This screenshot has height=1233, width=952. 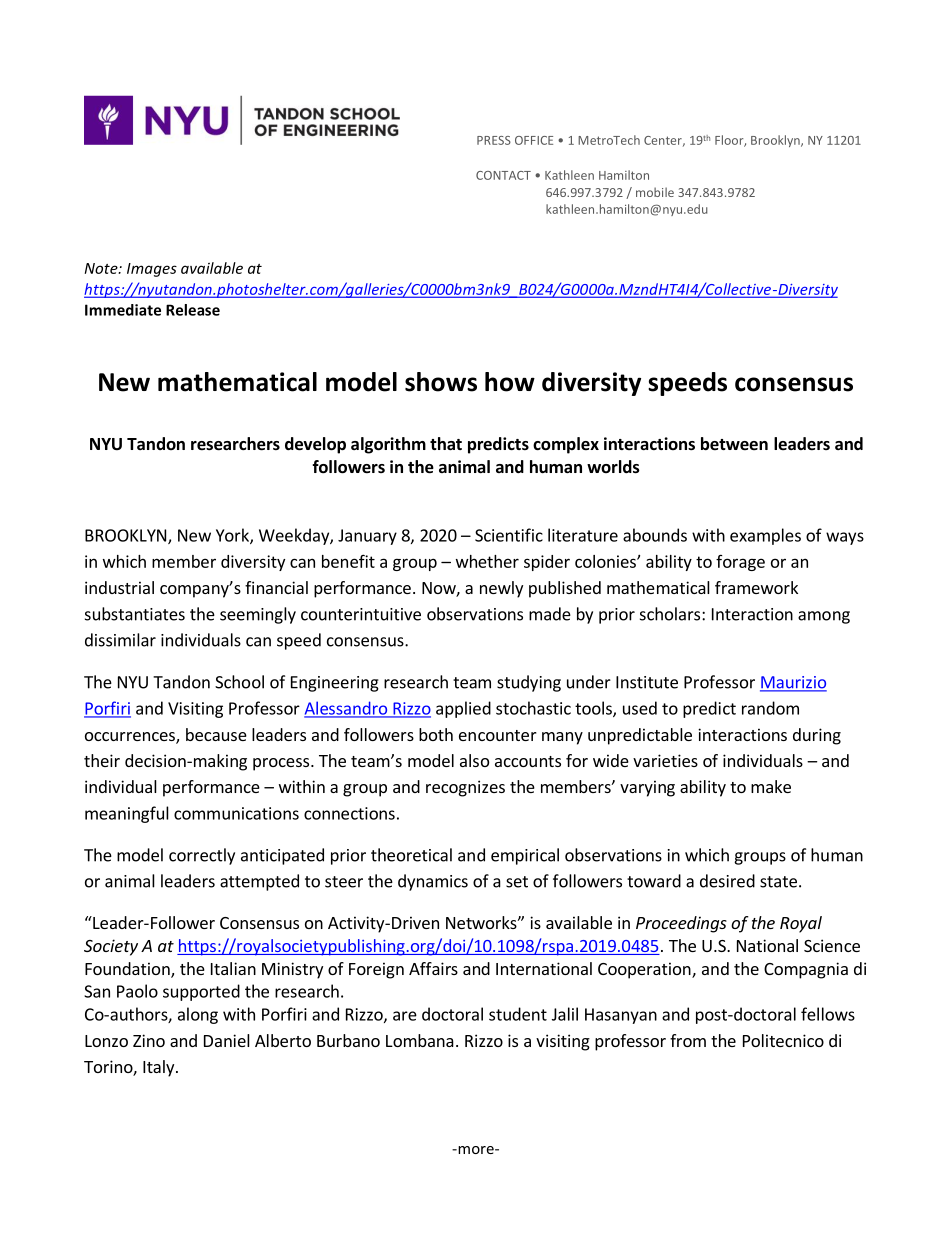 What do you see at coordinates (503, 175) in the screenshot?
I see `CONTACT` at bounding box center [503, 175].
